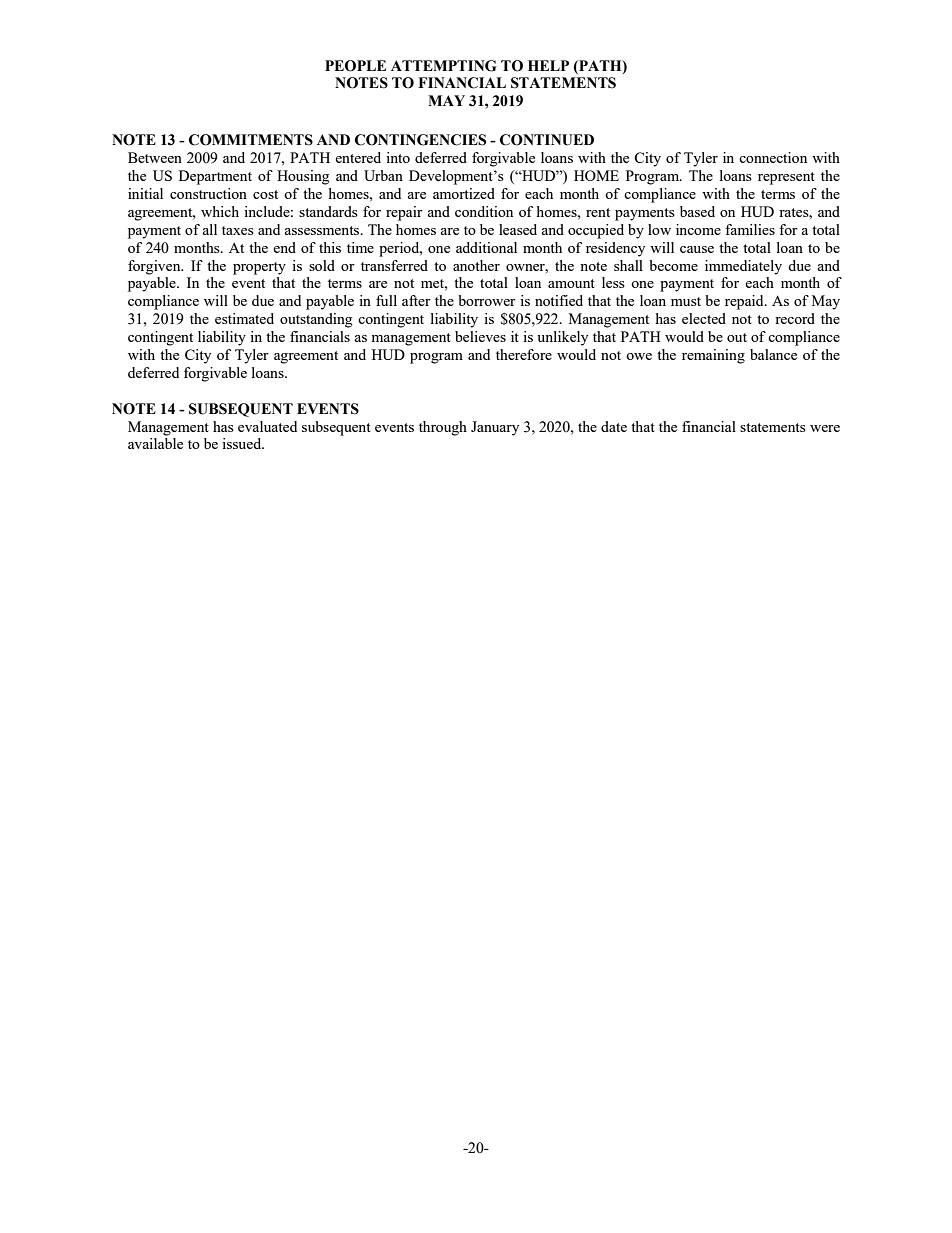 This image has height=1233, width=952. I want to click on HELP, so click(548, 65).
